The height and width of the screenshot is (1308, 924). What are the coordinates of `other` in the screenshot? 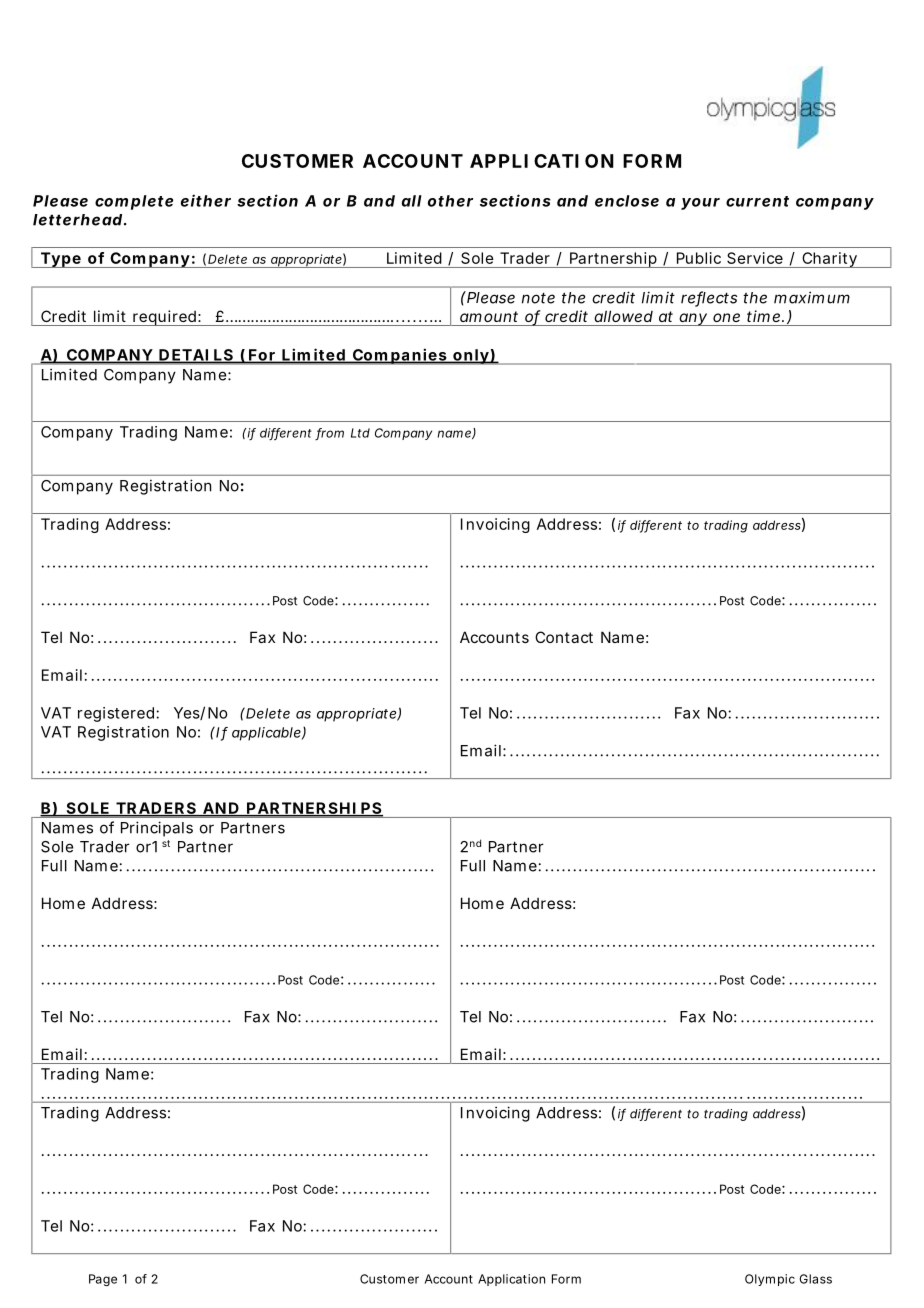 It's located at (450, 201).
